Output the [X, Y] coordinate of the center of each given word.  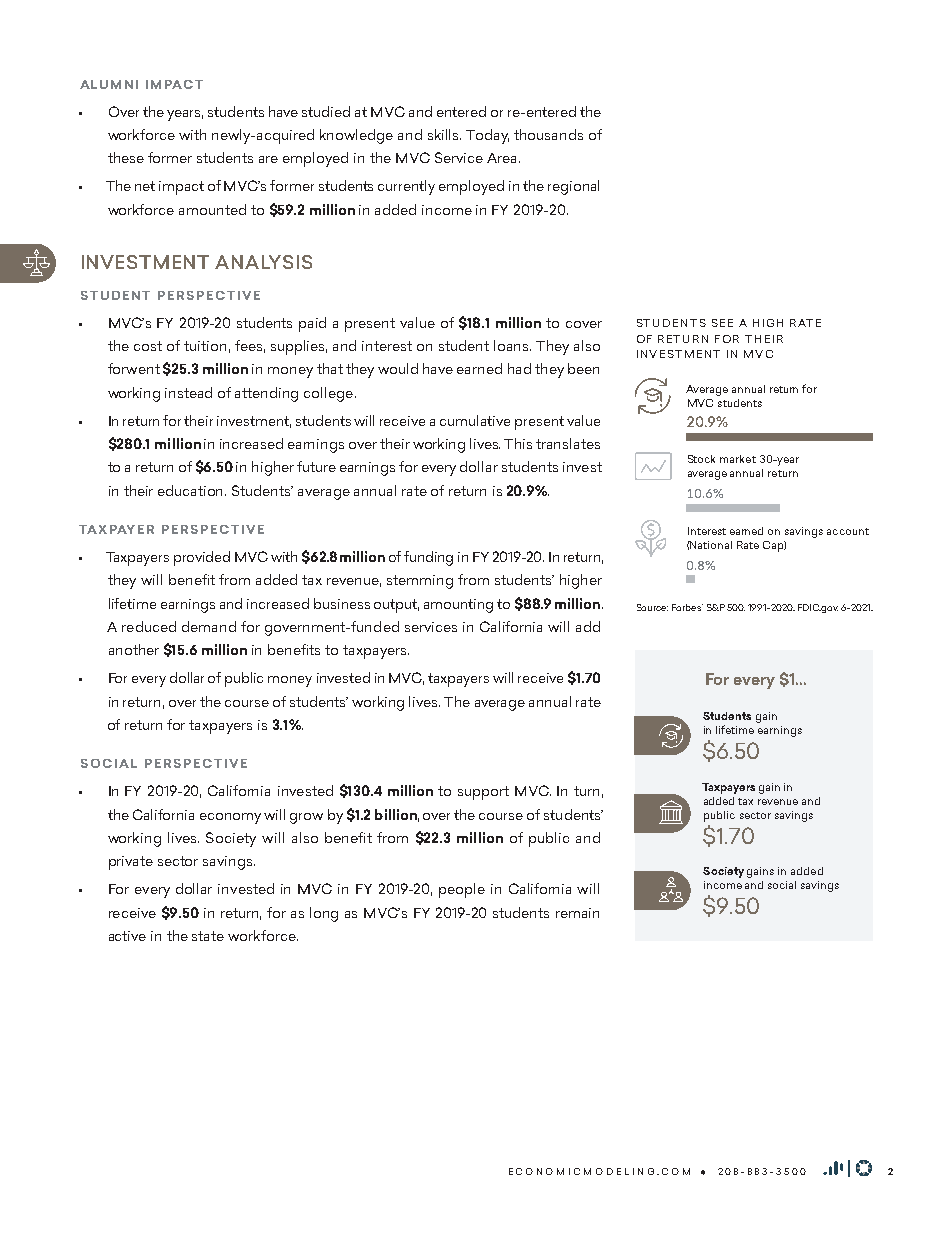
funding [428, 558]
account [848, 531]
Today [487, 136]
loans [512, 345]
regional [573, 187]
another [134, 649]
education [192, 490]
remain [577, 913]
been [583, 368]
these [126, 157]
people [462, 890]
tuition [205, 346]
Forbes [687, 607]
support [483, 793]
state [208, 936]
